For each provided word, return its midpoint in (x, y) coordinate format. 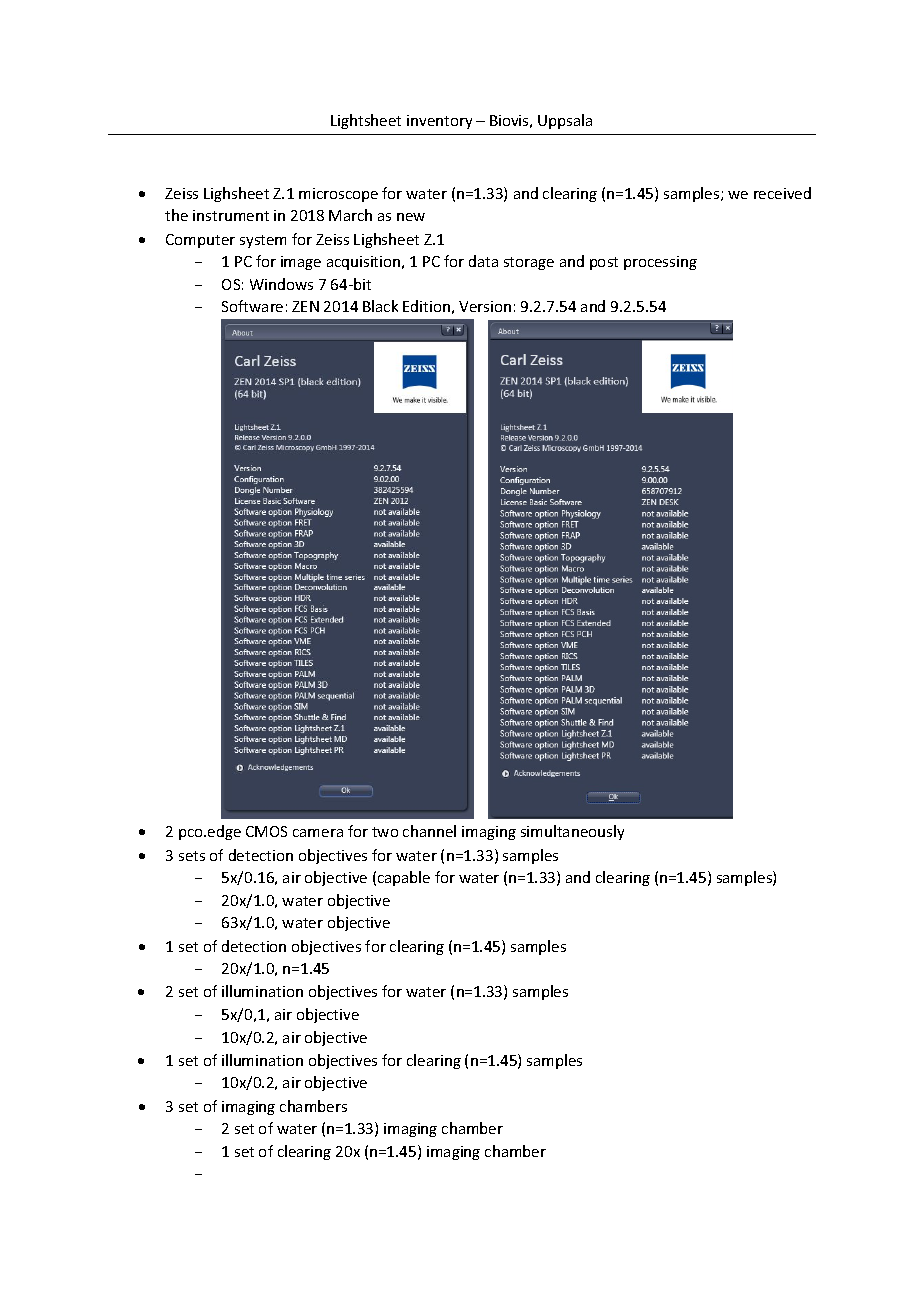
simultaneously (572, 832)
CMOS (266, 831)
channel (429, 831)
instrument (231, 215)
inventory (439, 122)
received (782, 193)
